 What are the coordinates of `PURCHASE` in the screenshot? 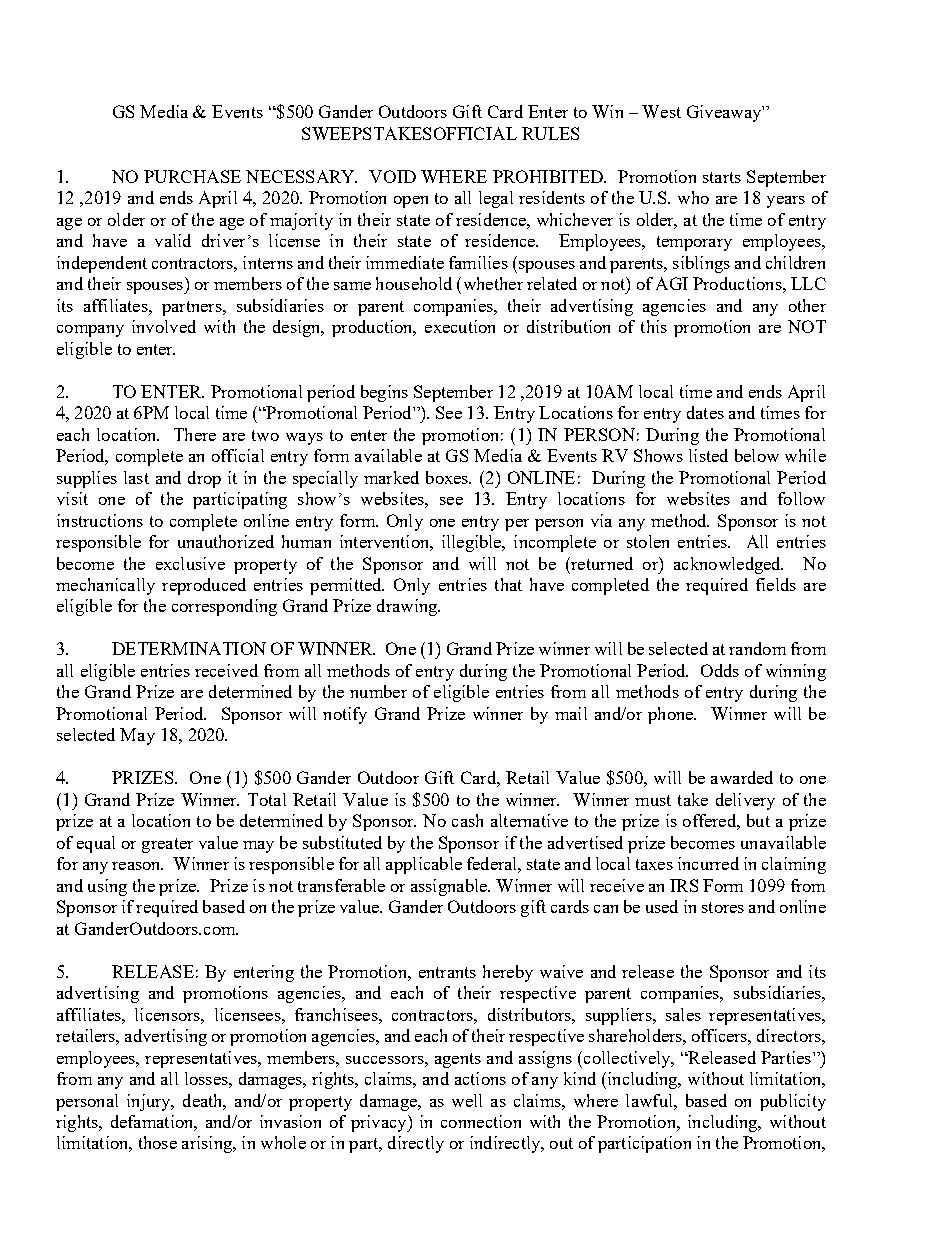 It's located at (192, 176).
